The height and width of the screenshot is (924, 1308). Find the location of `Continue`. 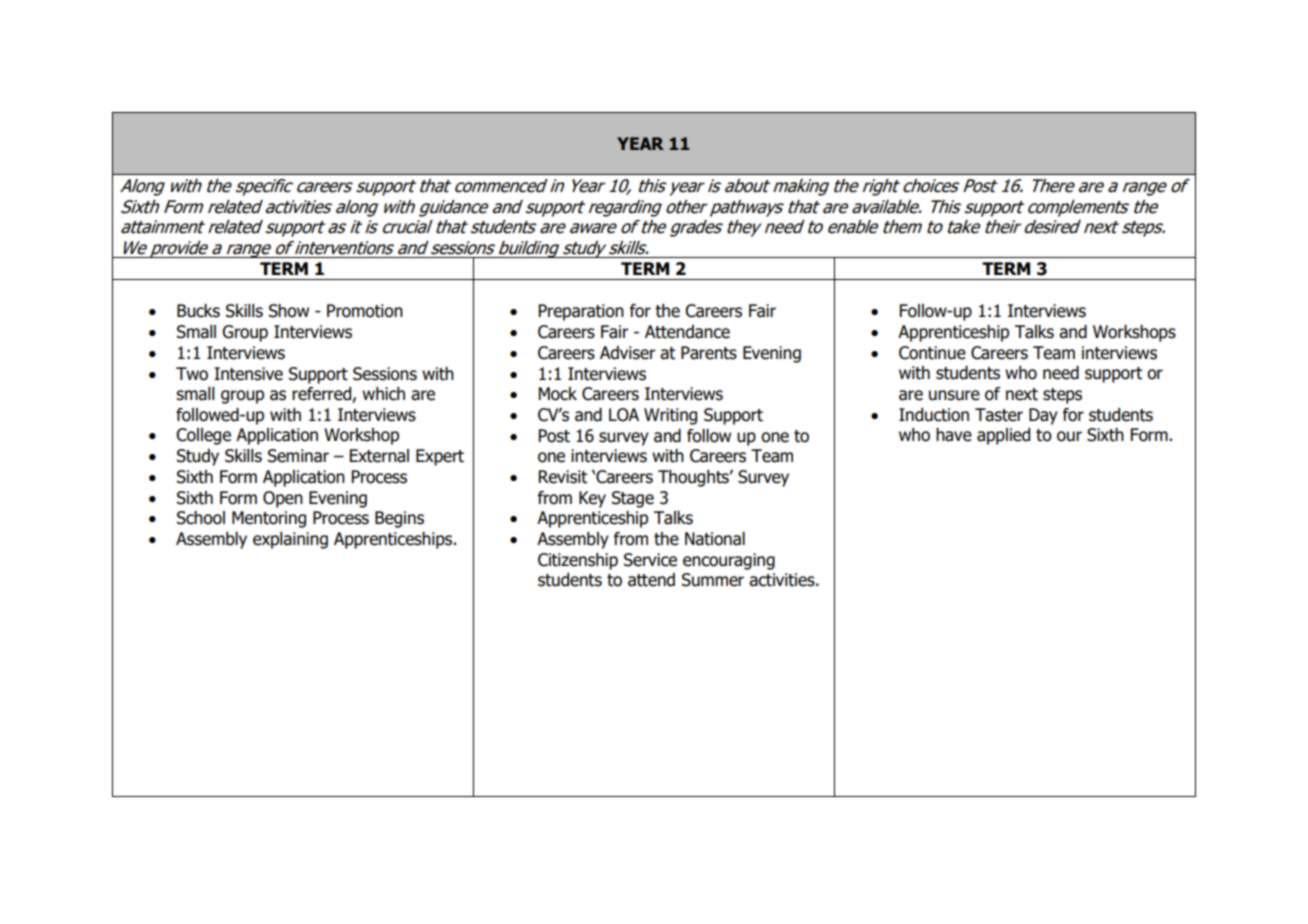

Continue is located at coordinates (932, 353).
